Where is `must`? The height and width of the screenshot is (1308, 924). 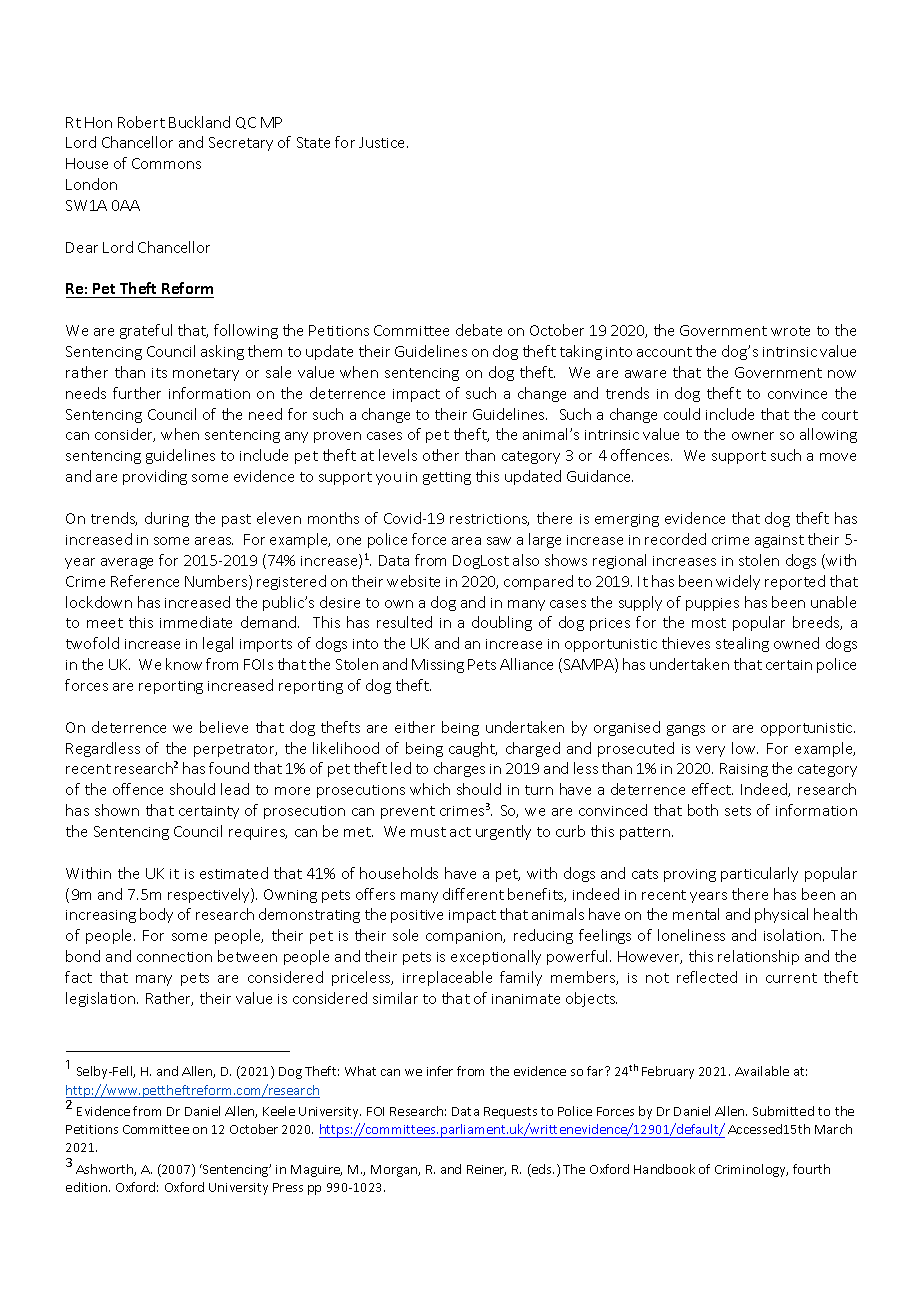 must is located at coordinates (428, 832).
